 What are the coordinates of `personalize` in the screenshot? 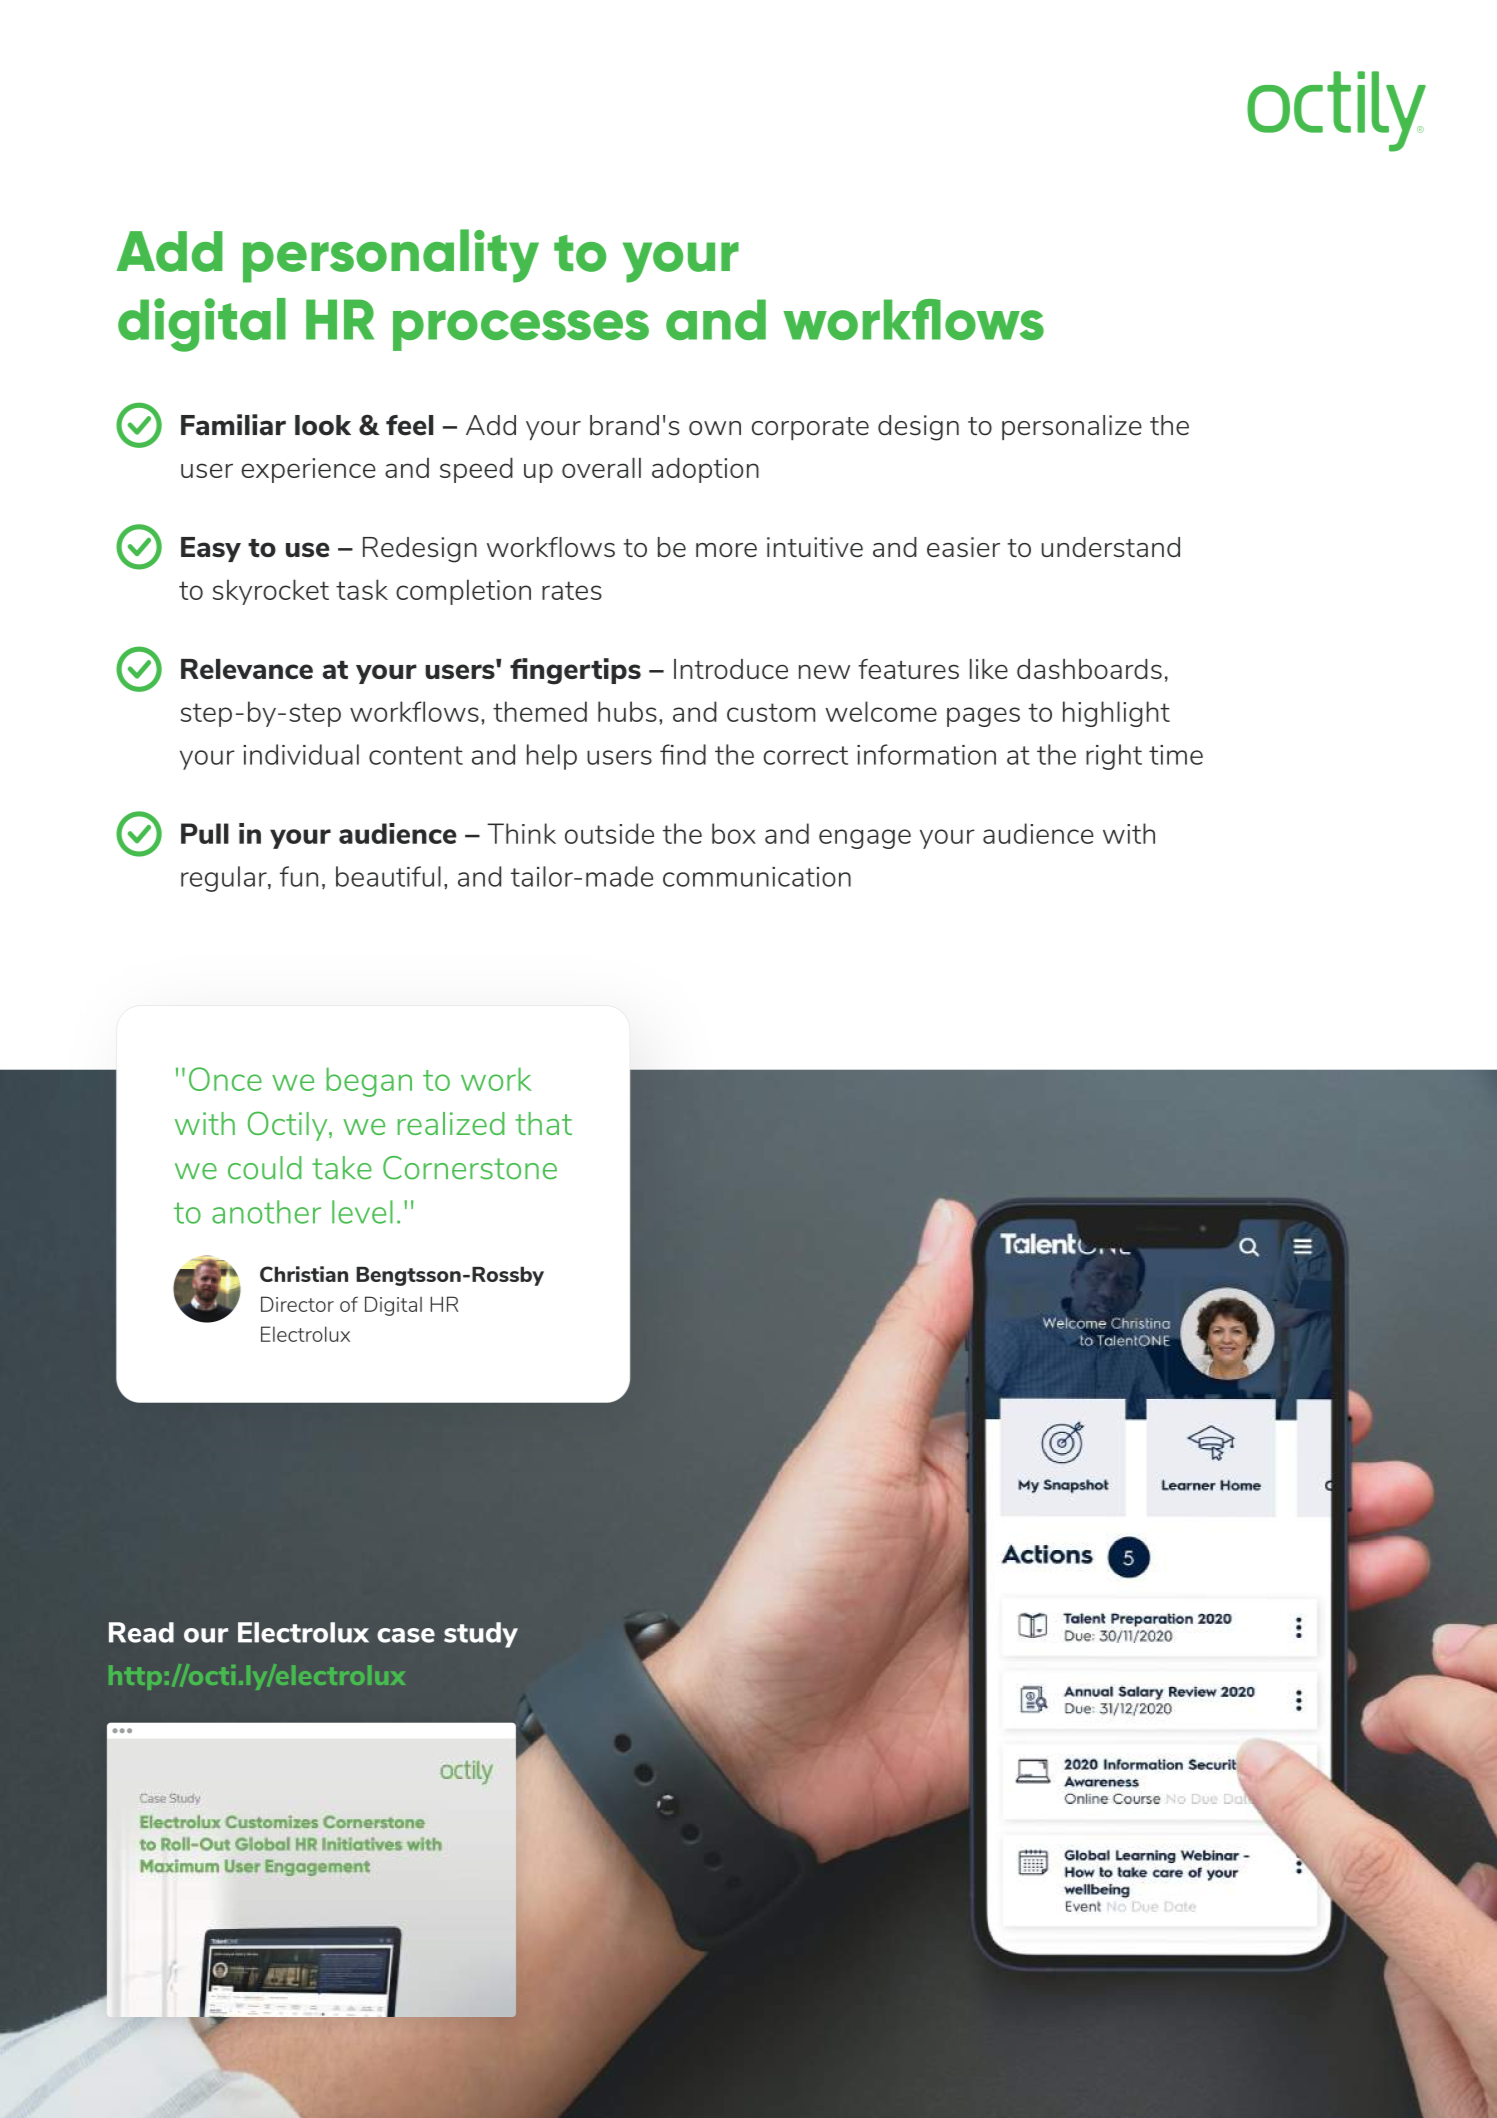 It's located at (1072, 427).
